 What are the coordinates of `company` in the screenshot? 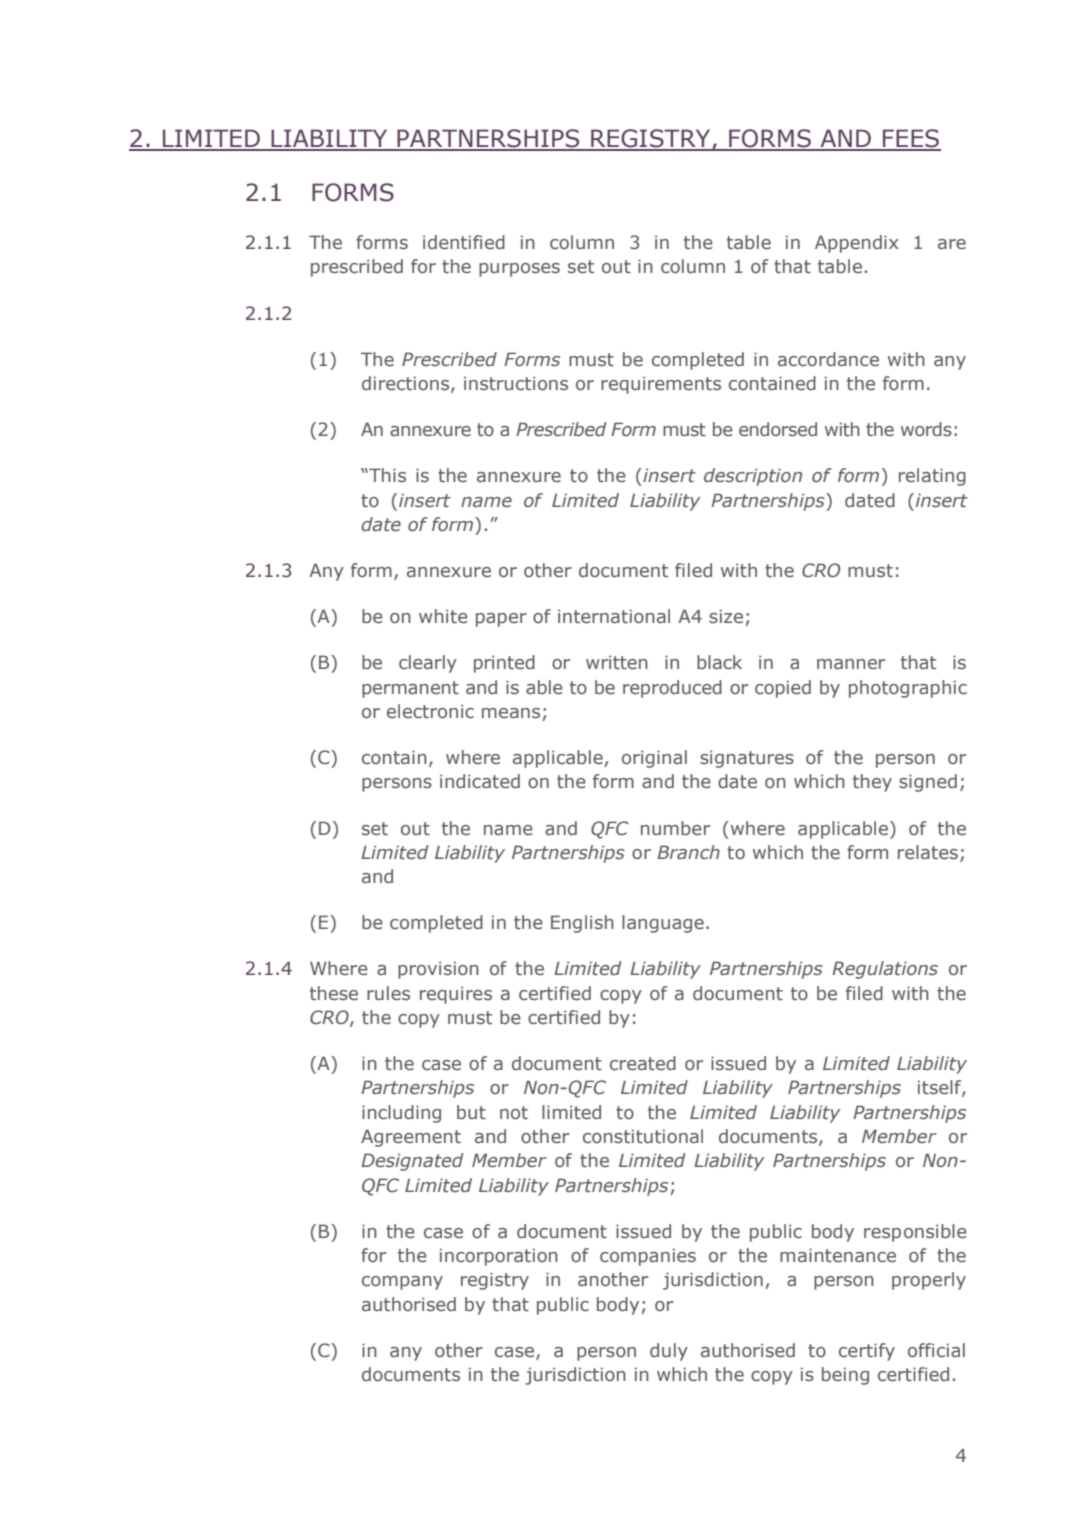 It's located at (402, 1283).
